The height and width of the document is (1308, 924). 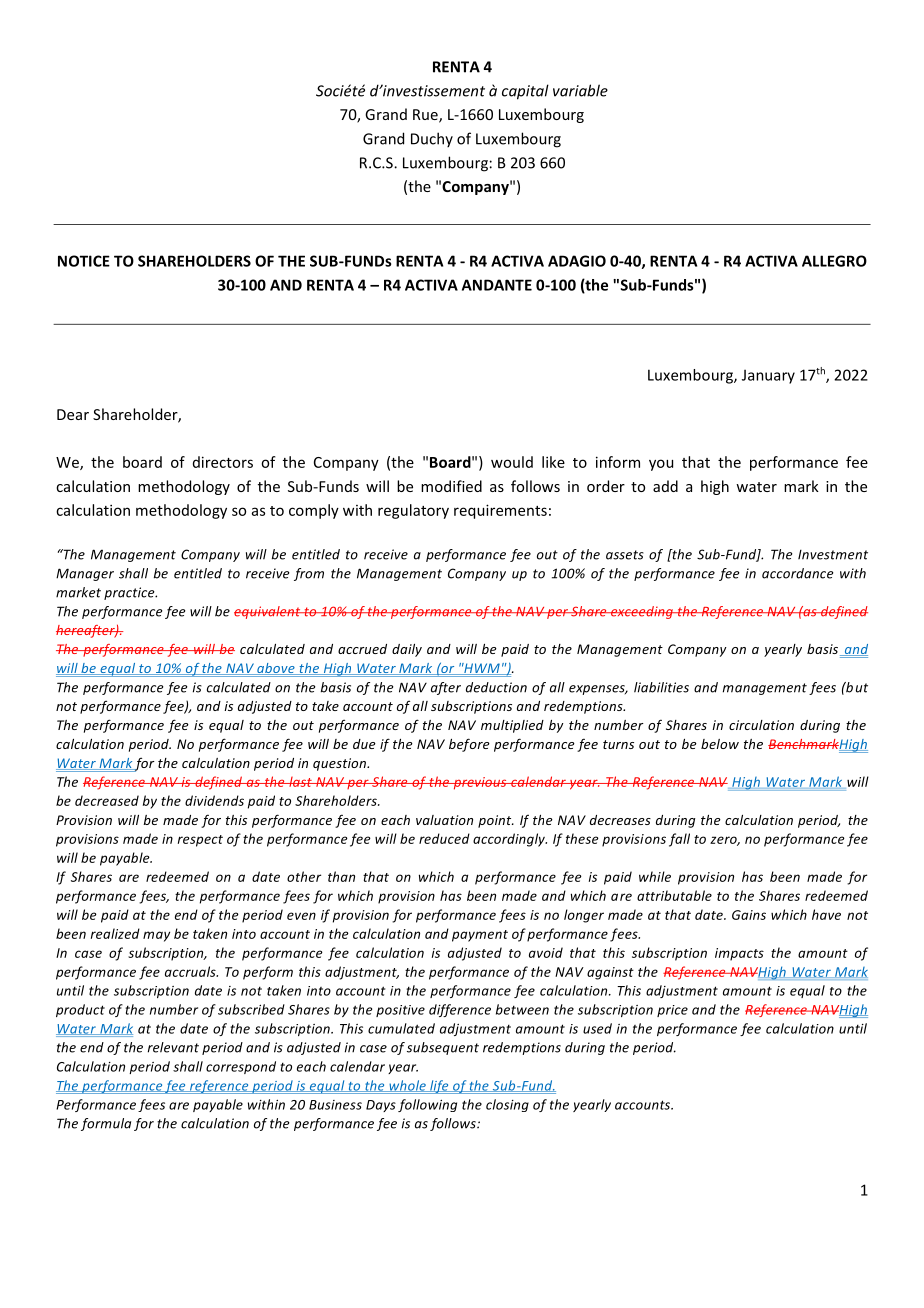 I want to click on Duchy, so click(x=432, y=139).
